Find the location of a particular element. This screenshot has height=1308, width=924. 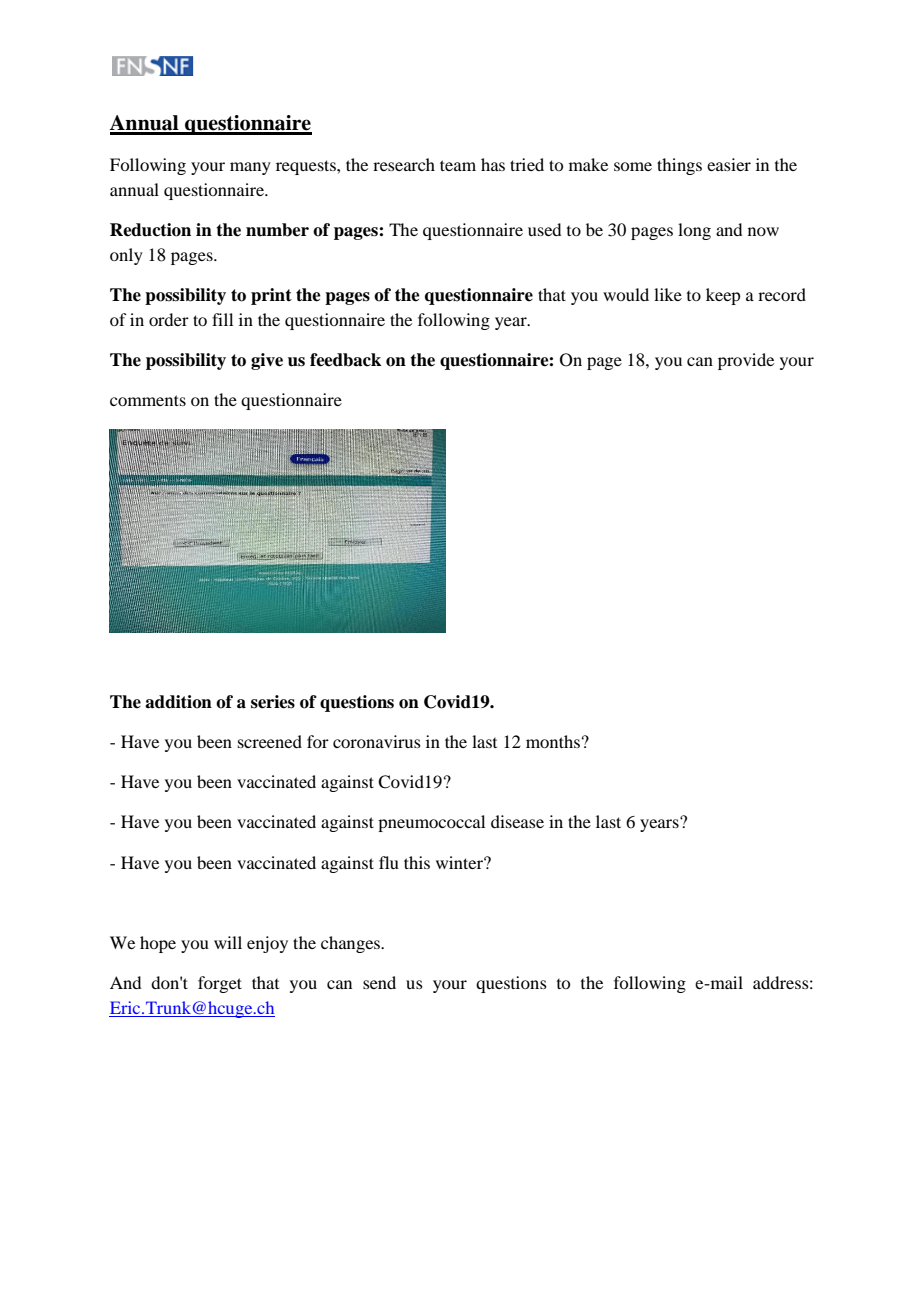

provide is located at coordinates (746, 361).
